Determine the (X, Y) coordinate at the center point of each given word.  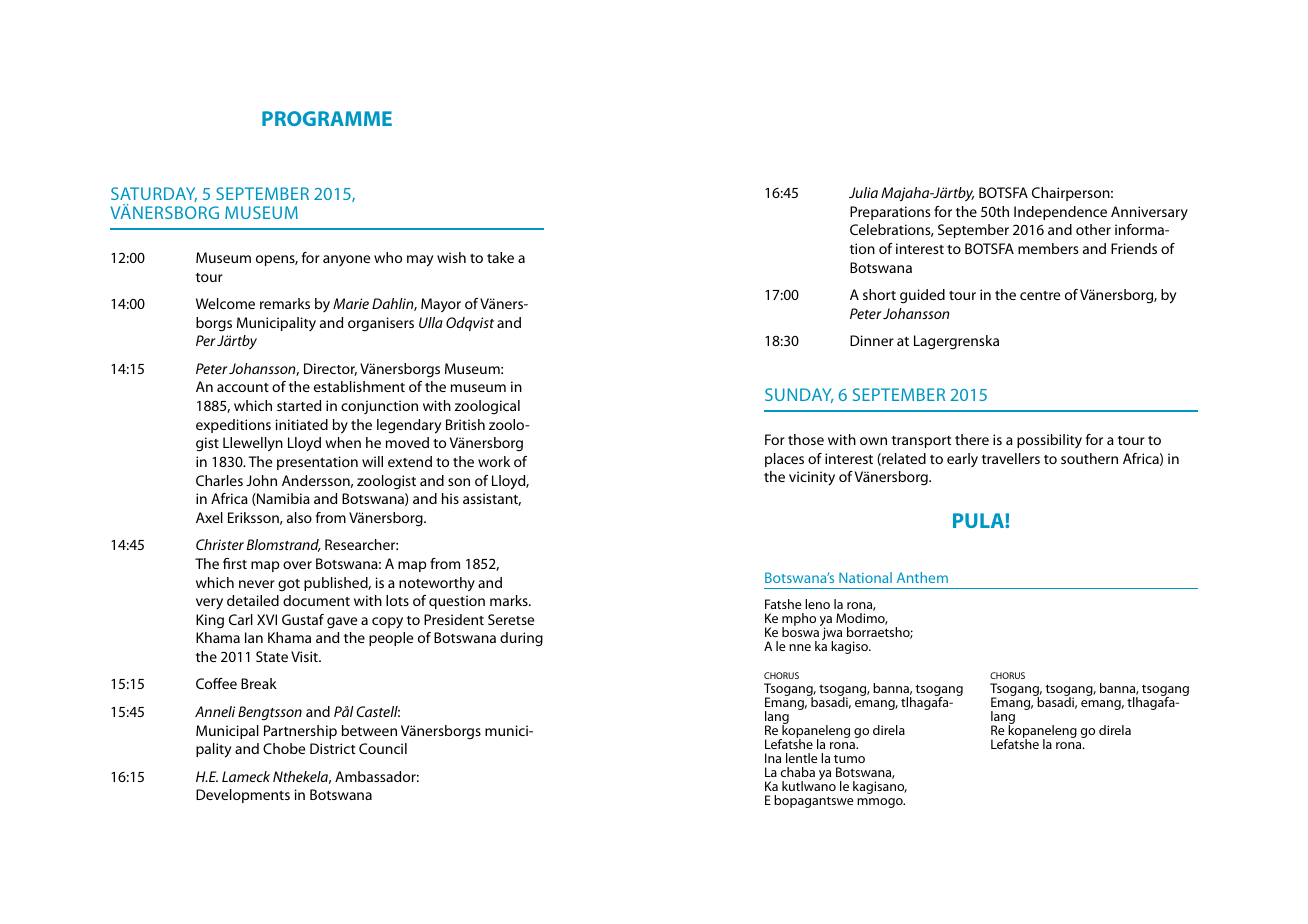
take (500, 257)
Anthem (922, 577)
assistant (492, 499)
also (299, 517)
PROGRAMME (327, 118)
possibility (1049, 441)
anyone (346, 260)
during (521, 639)
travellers (1011, 458)
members (1048, 248)
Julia (863, 192)
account (243, 387)
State (272, 656)
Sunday (799, 395)
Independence (1060, 213)
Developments (243, 796)
